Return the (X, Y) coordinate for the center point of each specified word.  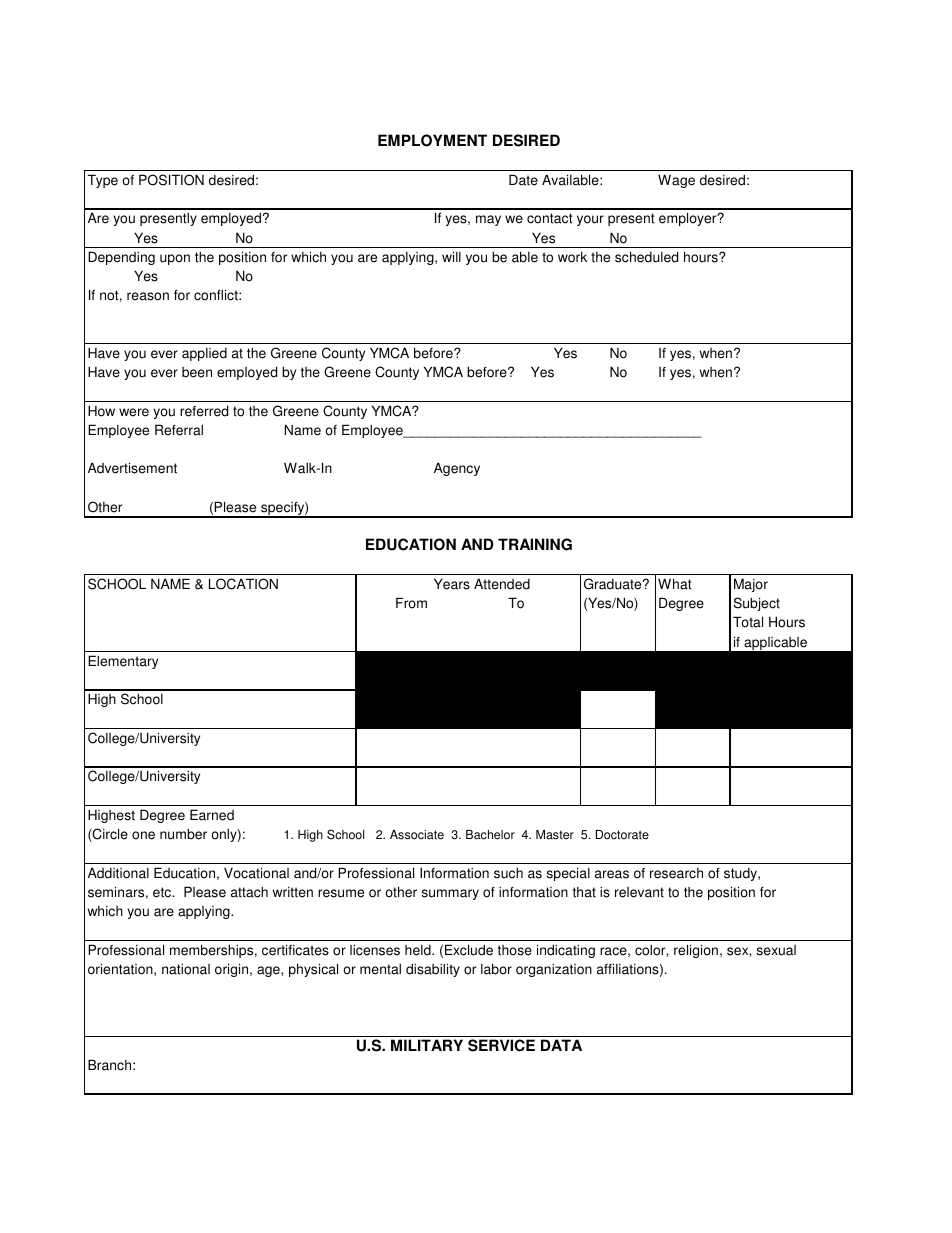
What (675, 584)
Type (103, 181)
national (186, 969)
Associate (417, 835)
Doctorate (622, 835)
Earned (212, 815)
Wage (676, 181)
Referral (179, 430)
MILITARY (427, 1045)
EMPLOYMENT (432, 140)
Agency (457, 469)
